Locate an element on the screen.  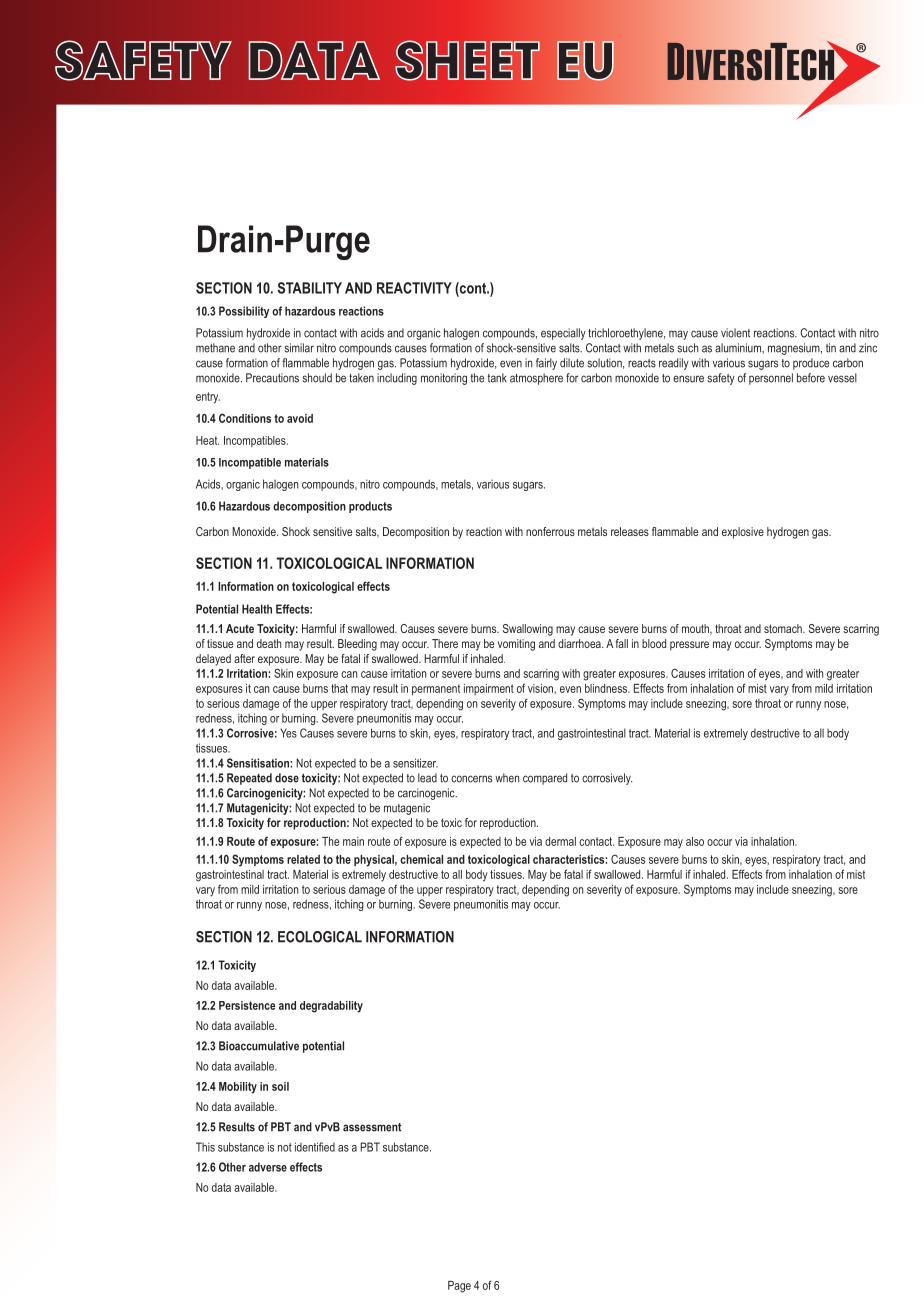
Page is located at coordinates (459, 1287).
